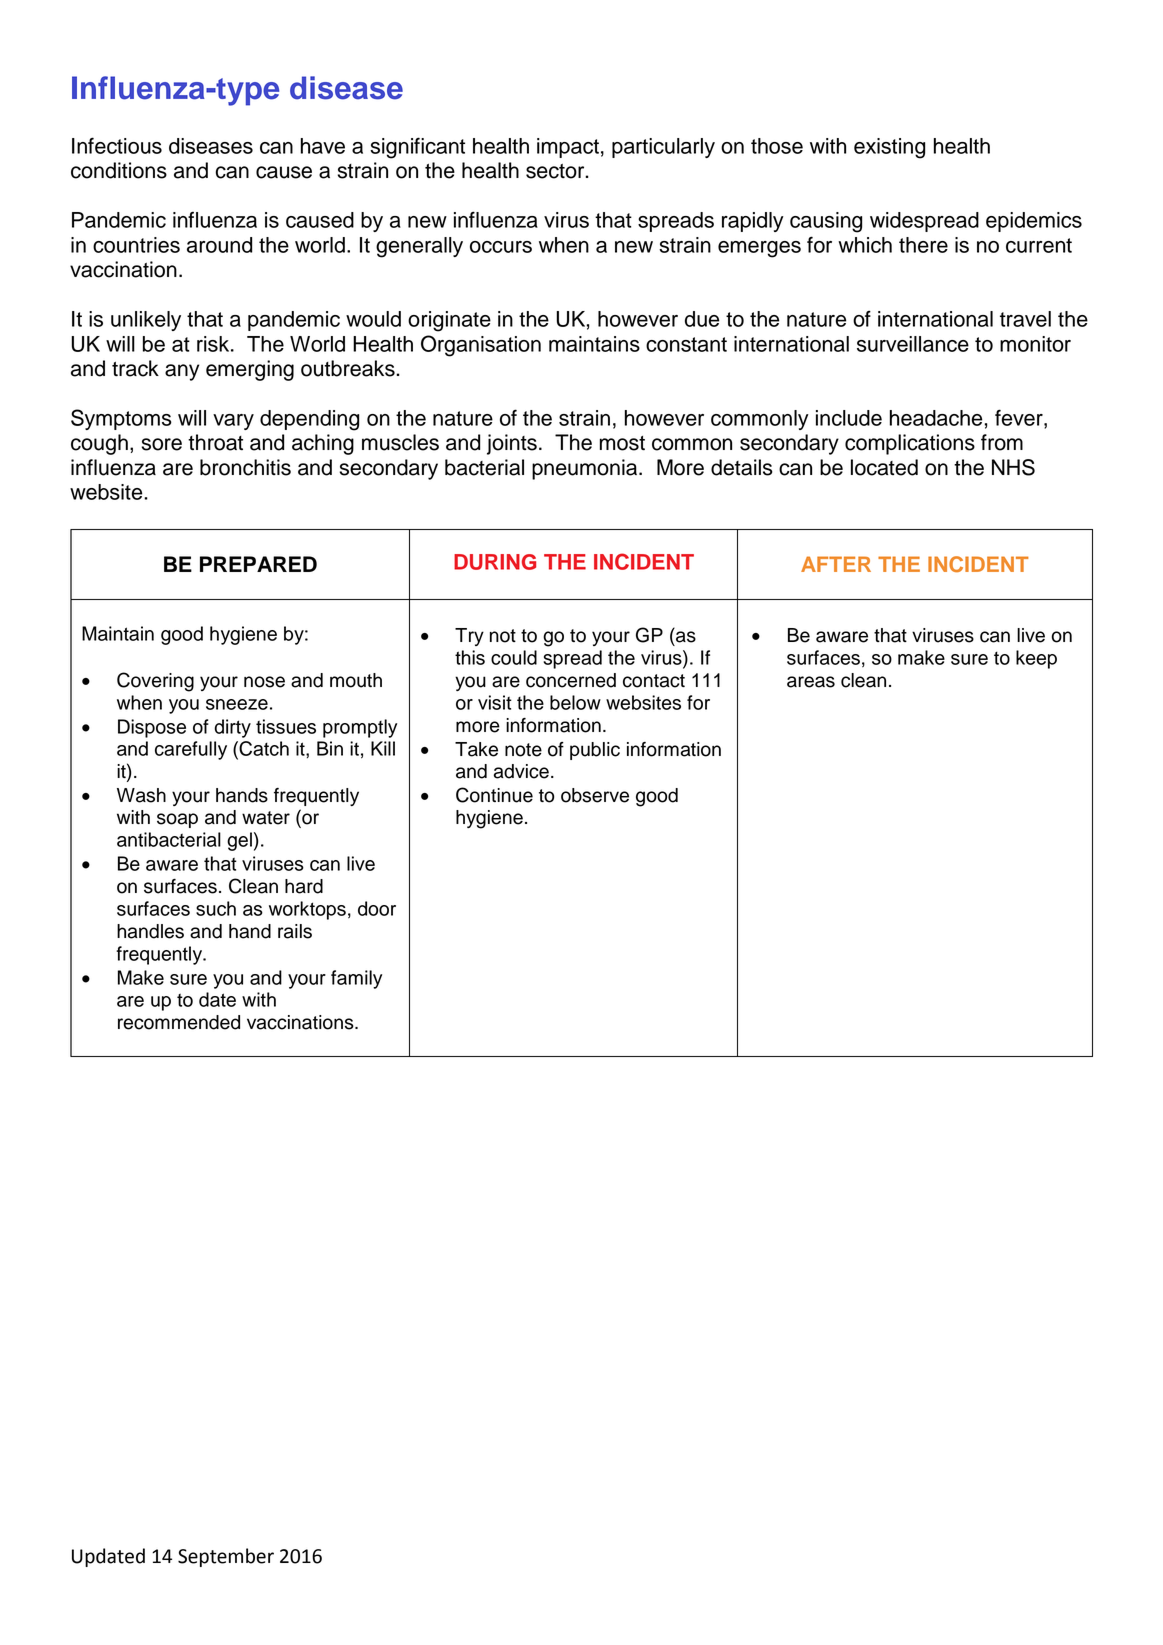  I want to click on sector, so click(556, 171).
